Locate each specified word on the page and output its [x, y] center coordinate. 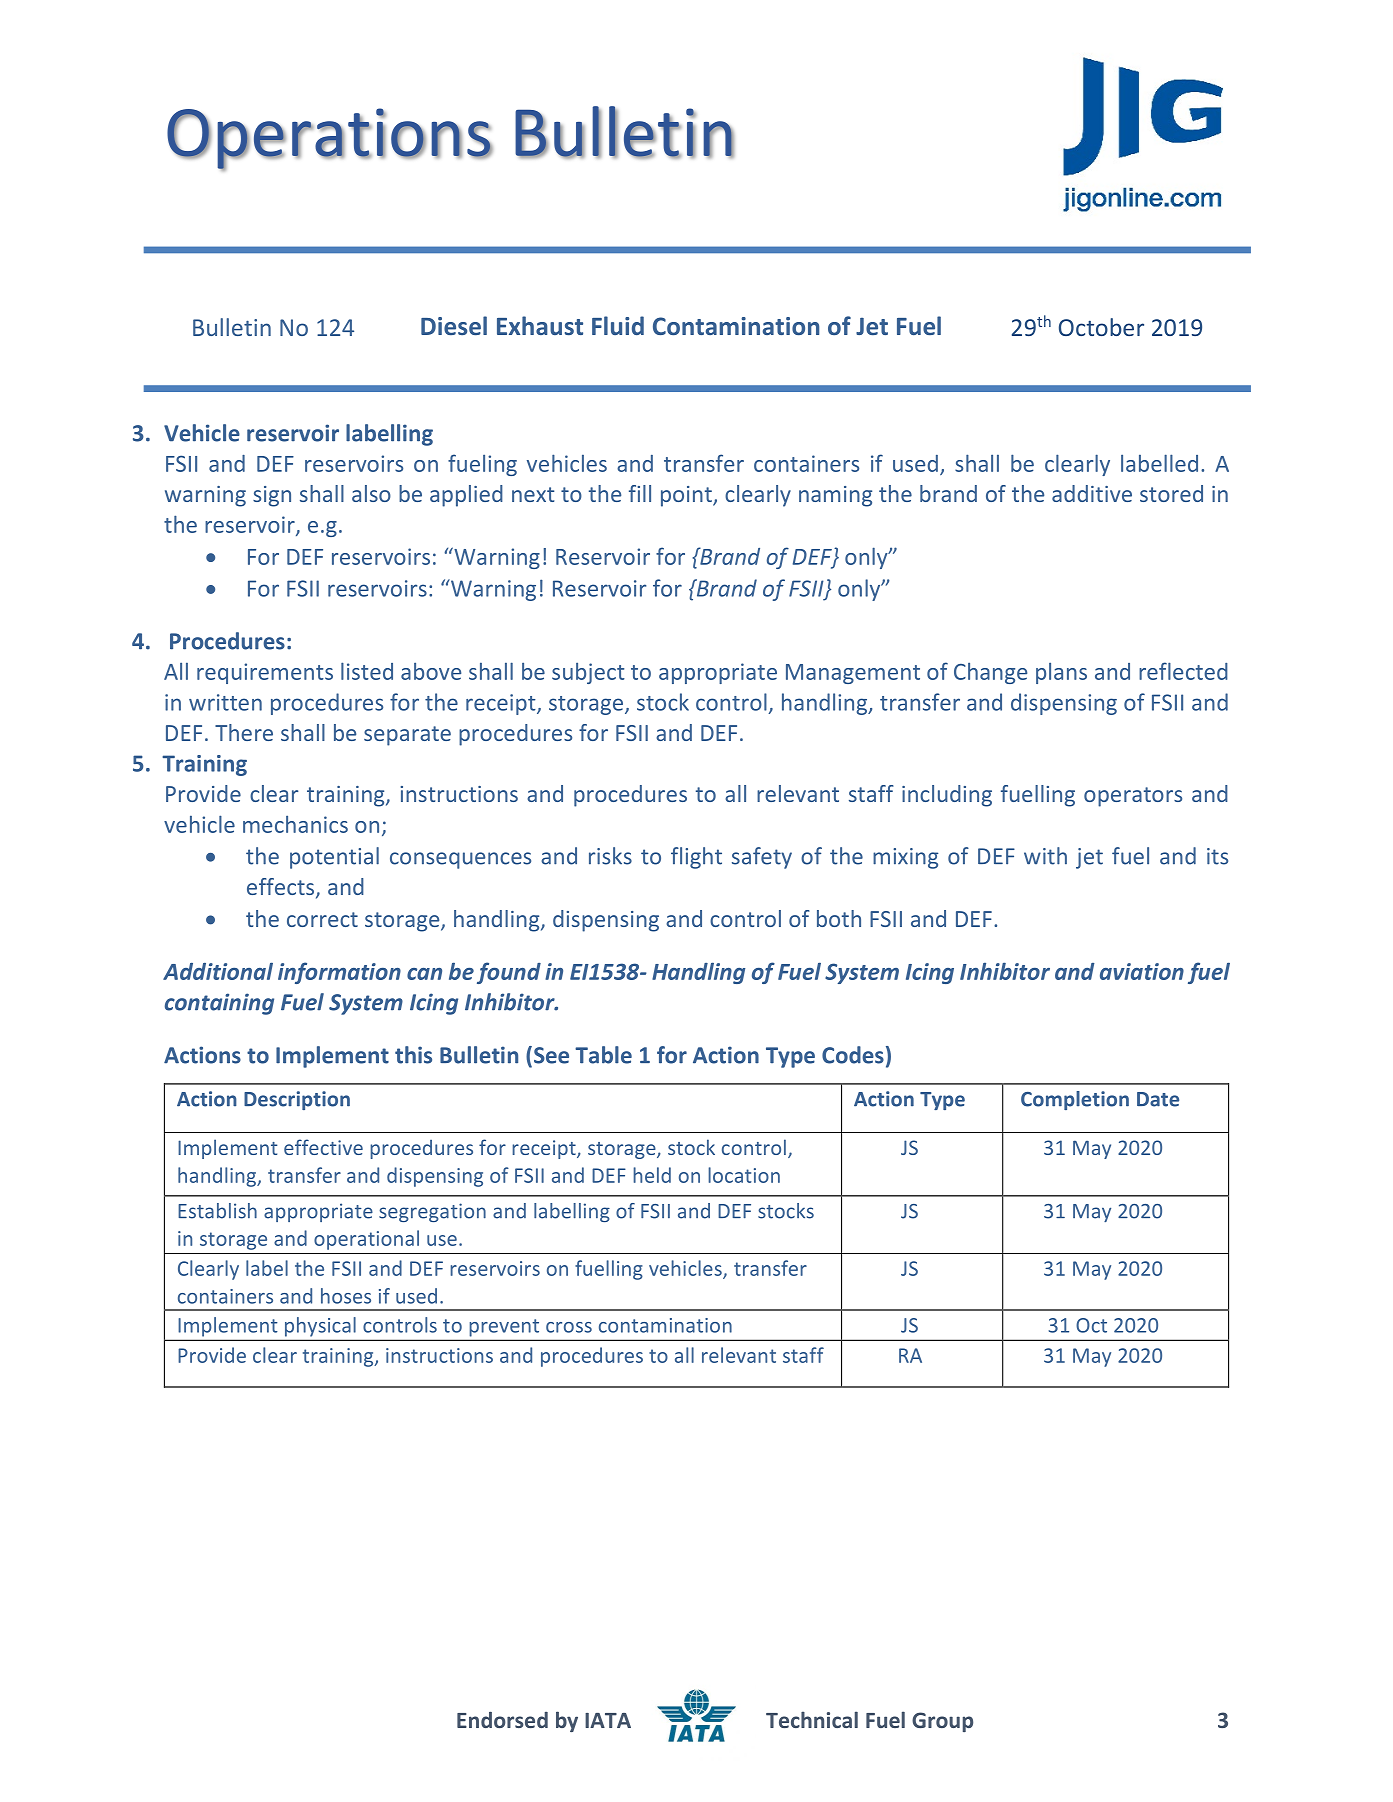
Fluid [618, 325]
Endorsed [502, 1720]
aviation [1142, 971]
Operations [330, 139]
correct [322, 919]
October [1101, 327]
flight [696, 858]
